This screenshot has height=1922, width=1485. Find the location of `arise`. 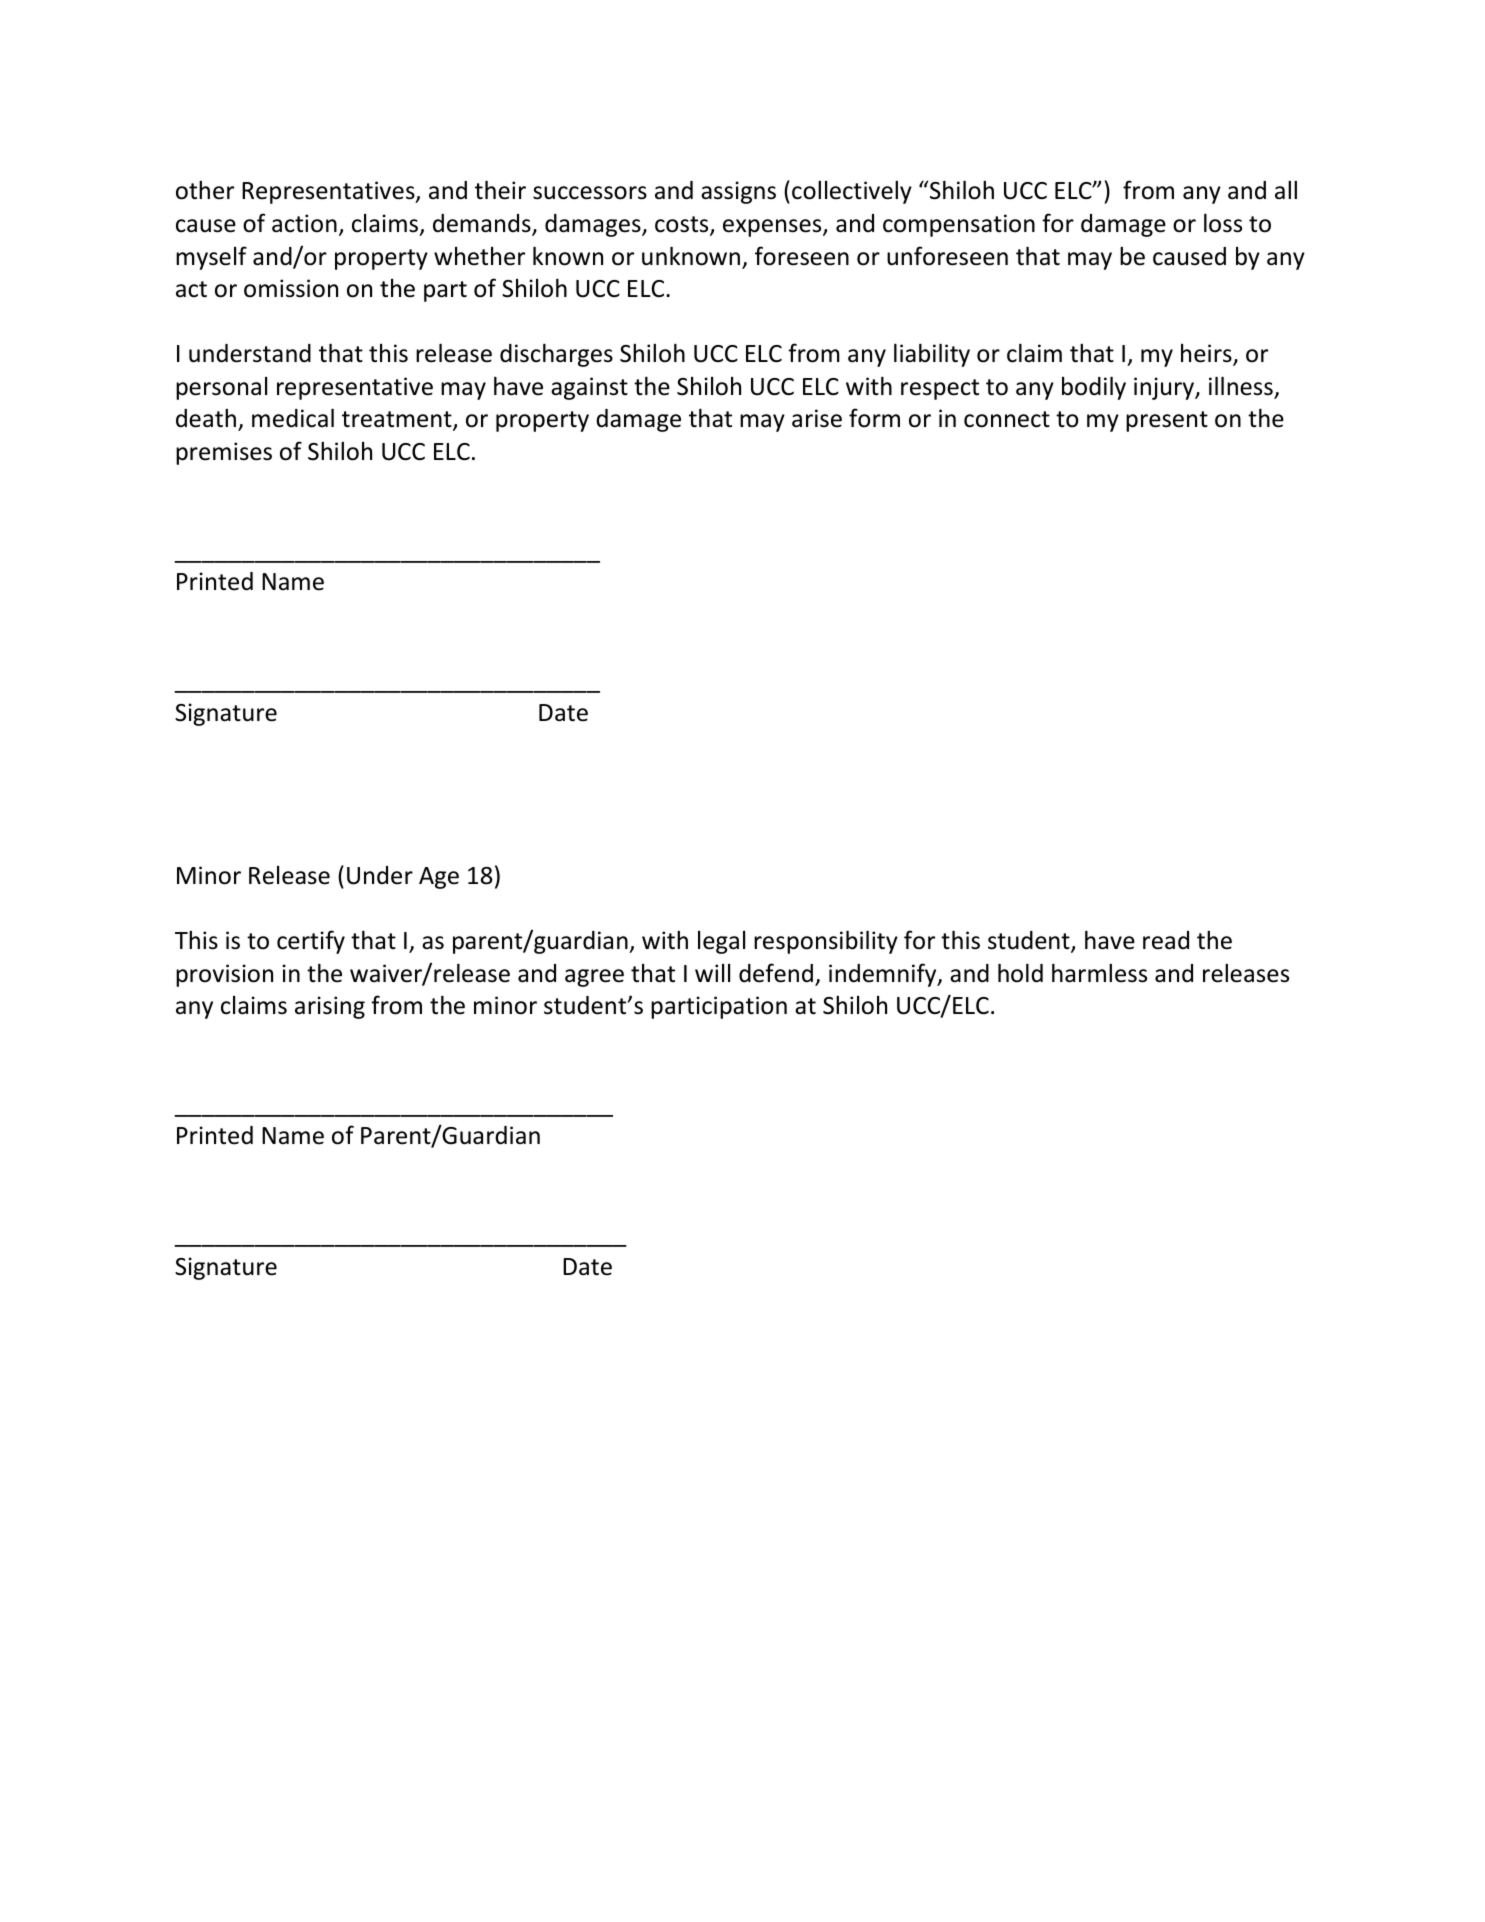

arise is located at coordinates (817, 418).
